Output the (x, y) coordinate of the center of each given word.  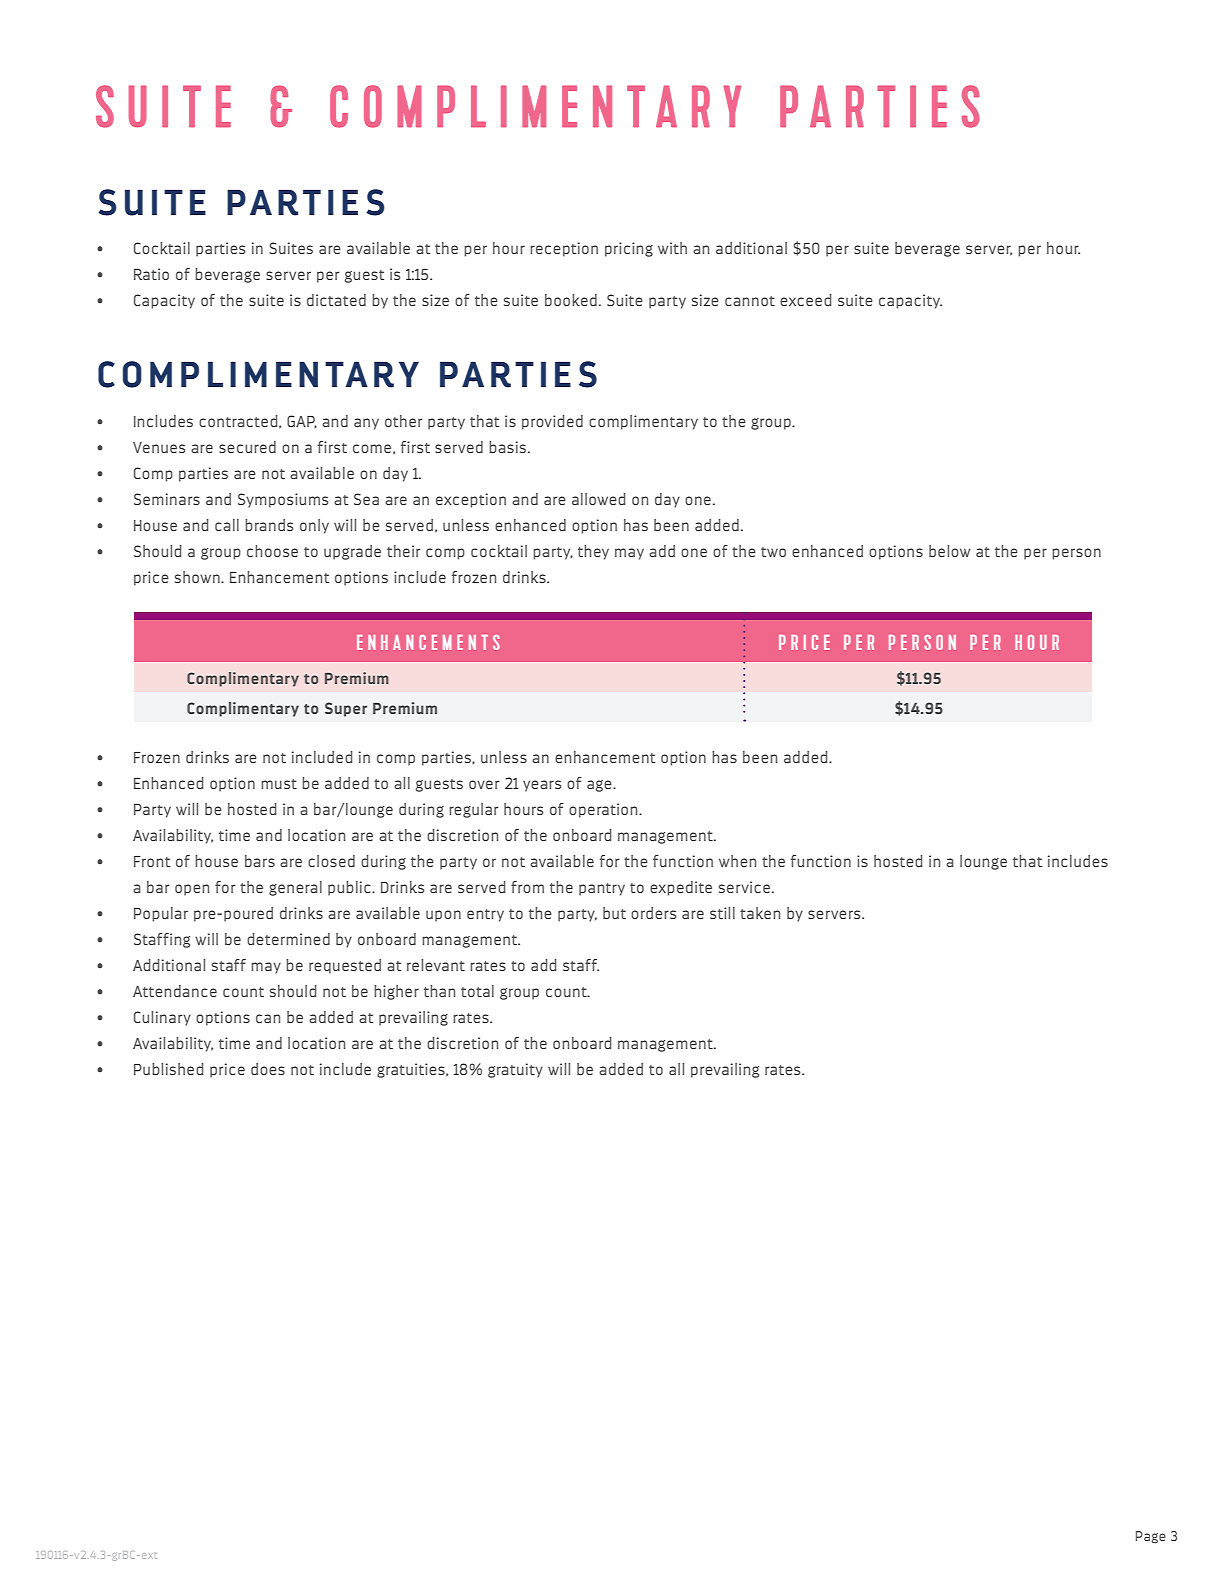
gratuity (515, 1070)
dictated (336, 300)
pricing (629, 249)
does (268, 1069)
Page (1151, 1537)
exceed (805, 300)
